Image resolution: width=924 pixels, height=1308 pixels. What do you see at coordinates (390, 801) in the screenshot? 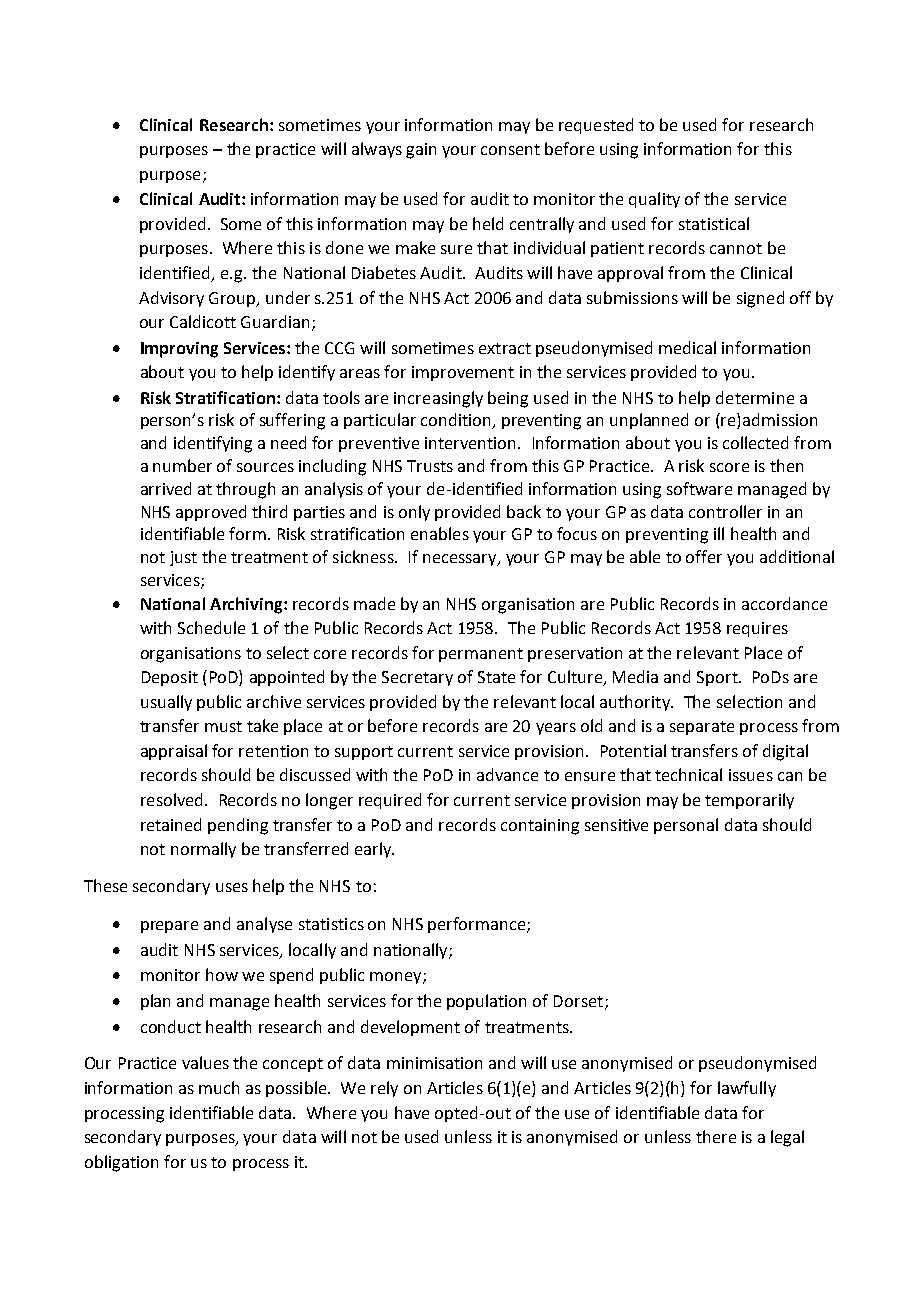
I see `required` at bounding box center [390, 801].
